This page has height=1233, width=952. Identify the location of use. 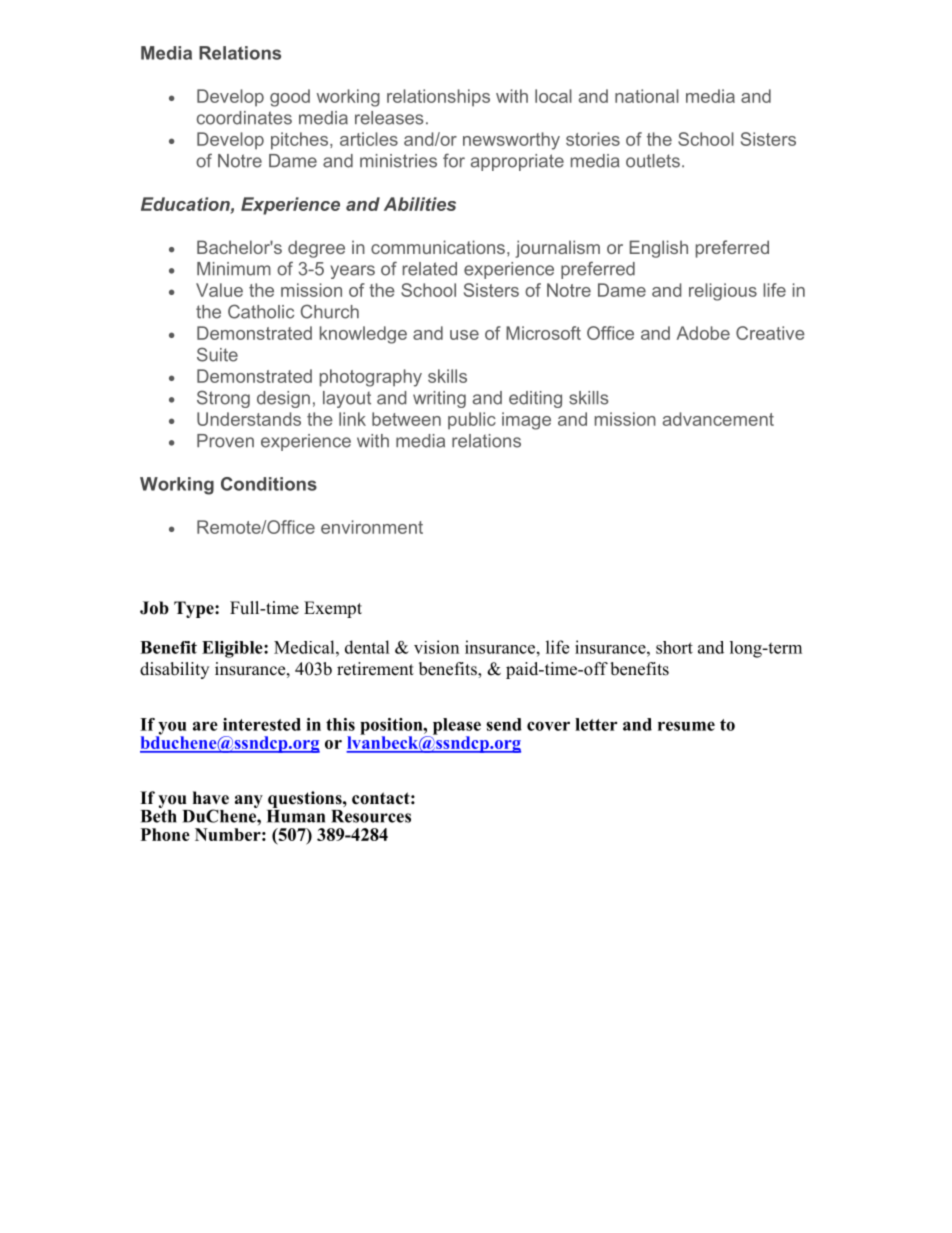
(464, 335).
